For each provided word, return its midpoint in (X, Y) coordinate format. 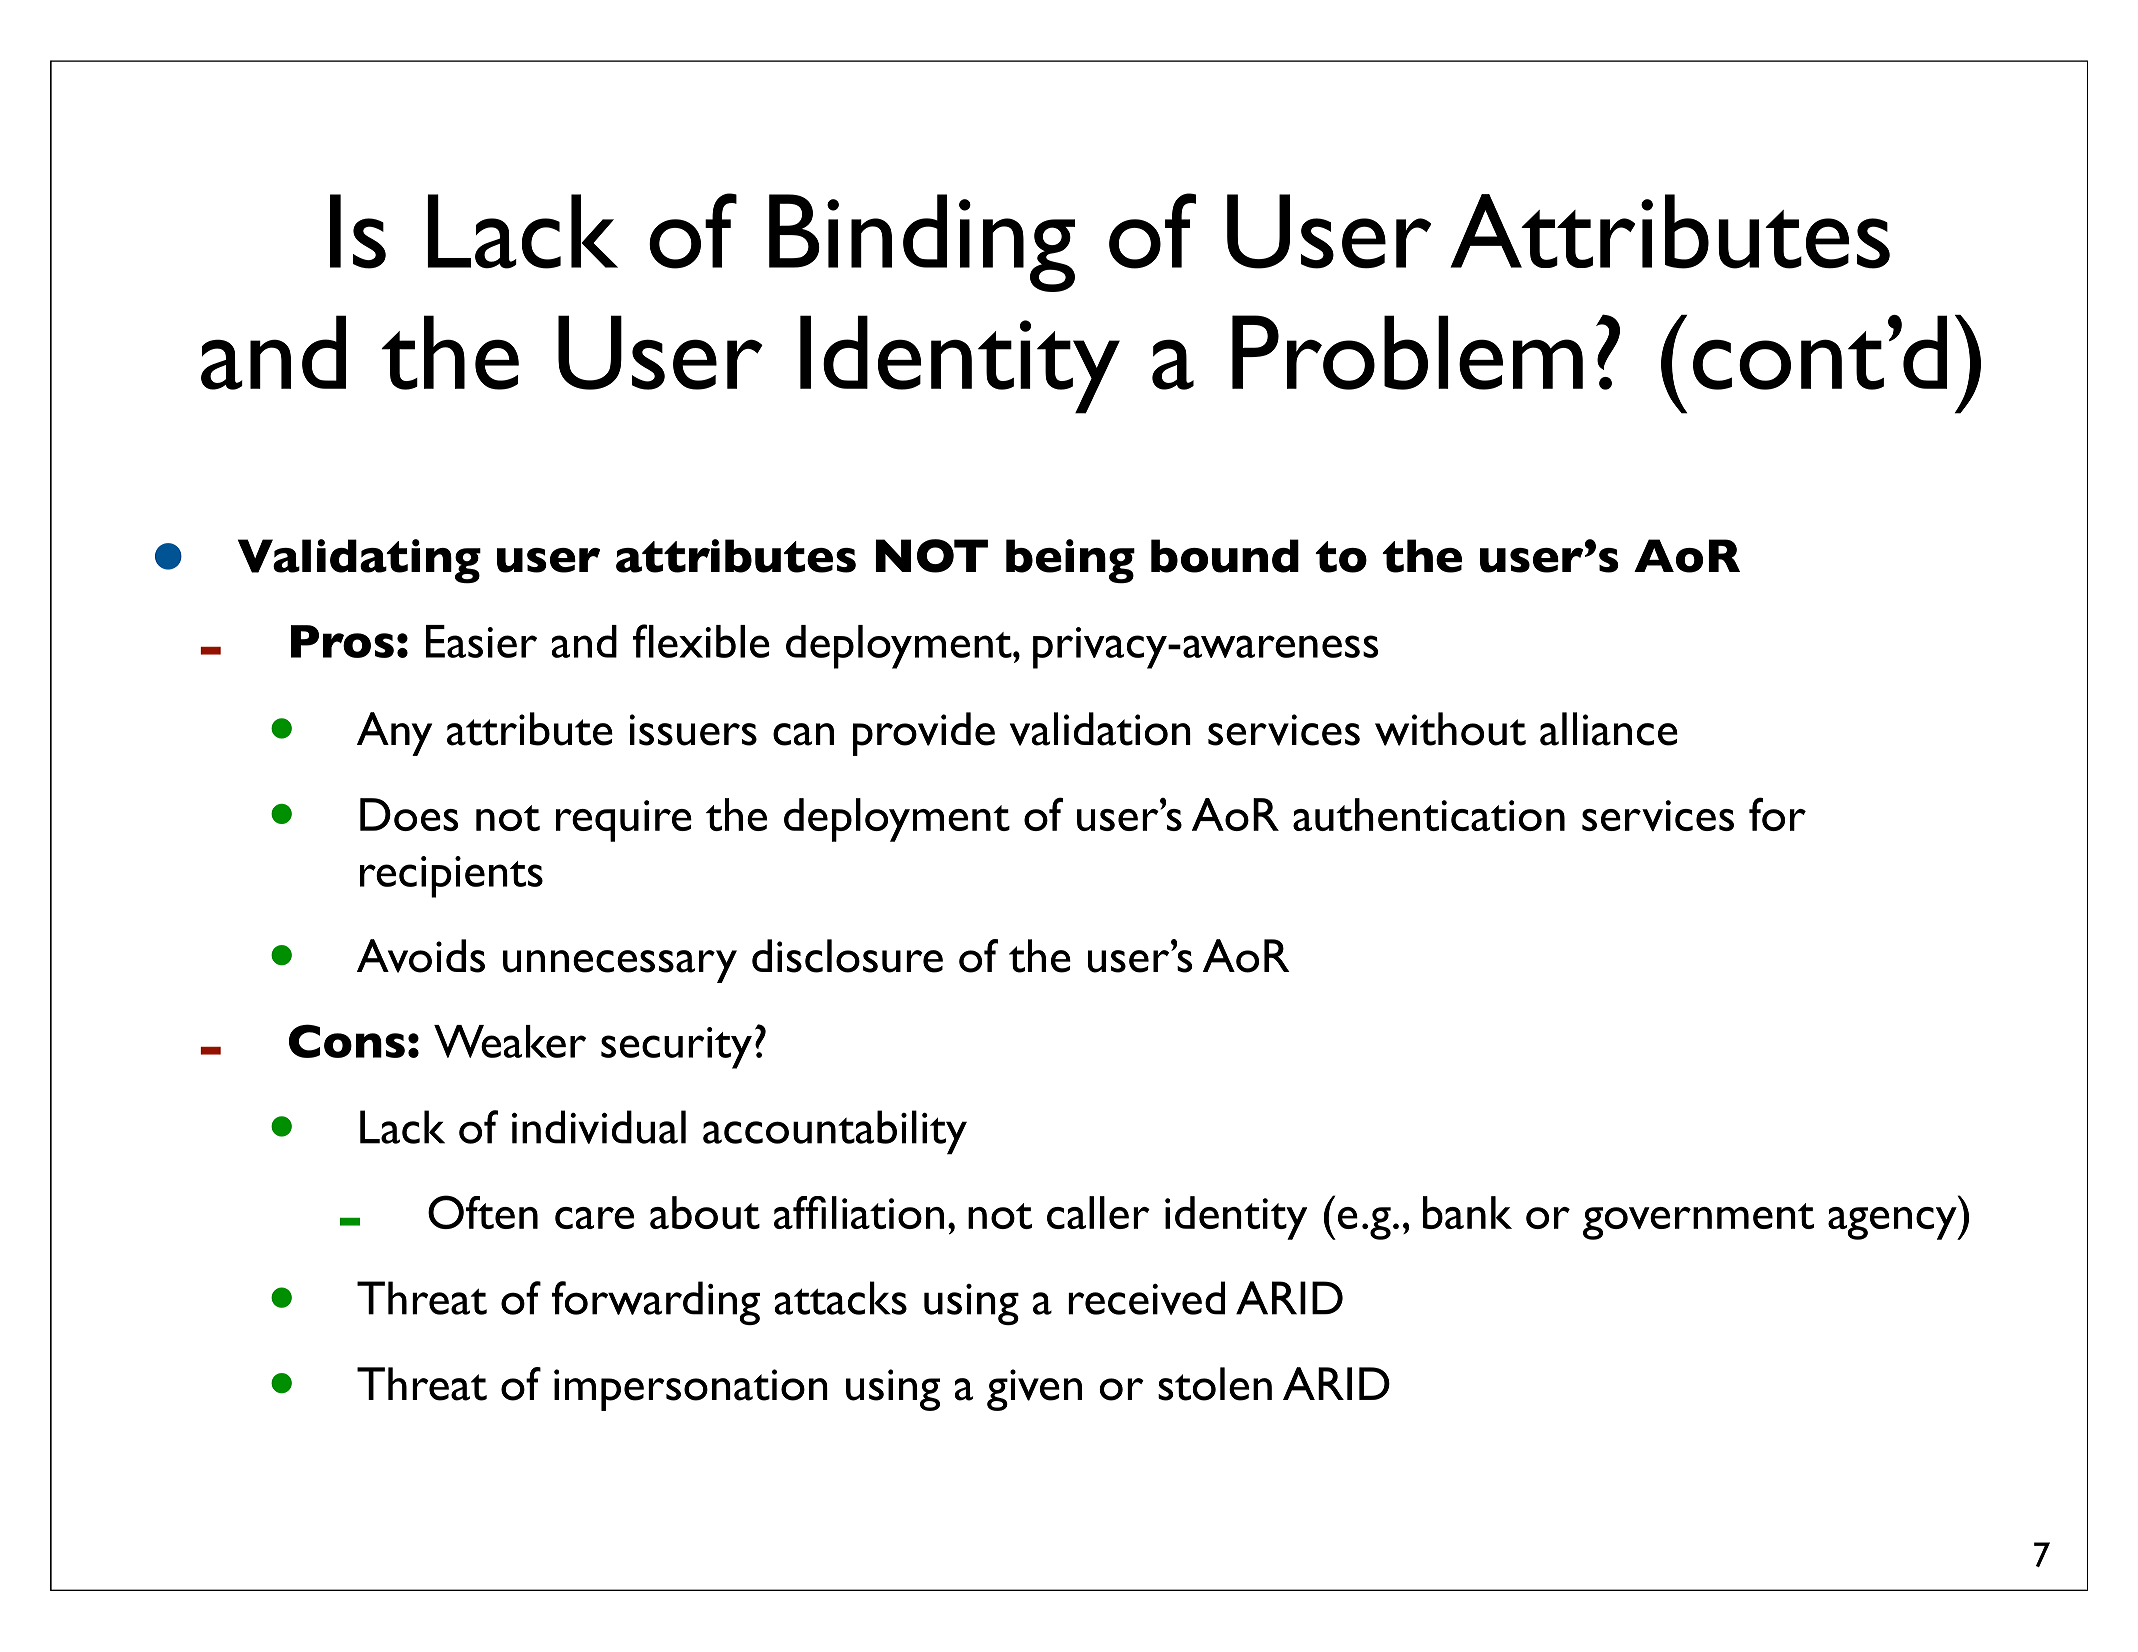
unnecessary (620, 966)
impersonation (691, 1390)
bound (1225, 556)
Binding (922, 243)
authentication (1429, 814)
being (1070, 561)
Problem (1407, 352)
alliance (1609, 729)
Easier (481, 641)
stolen (1215, 1384)
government (1698, 1221)
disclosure (847, 956)
